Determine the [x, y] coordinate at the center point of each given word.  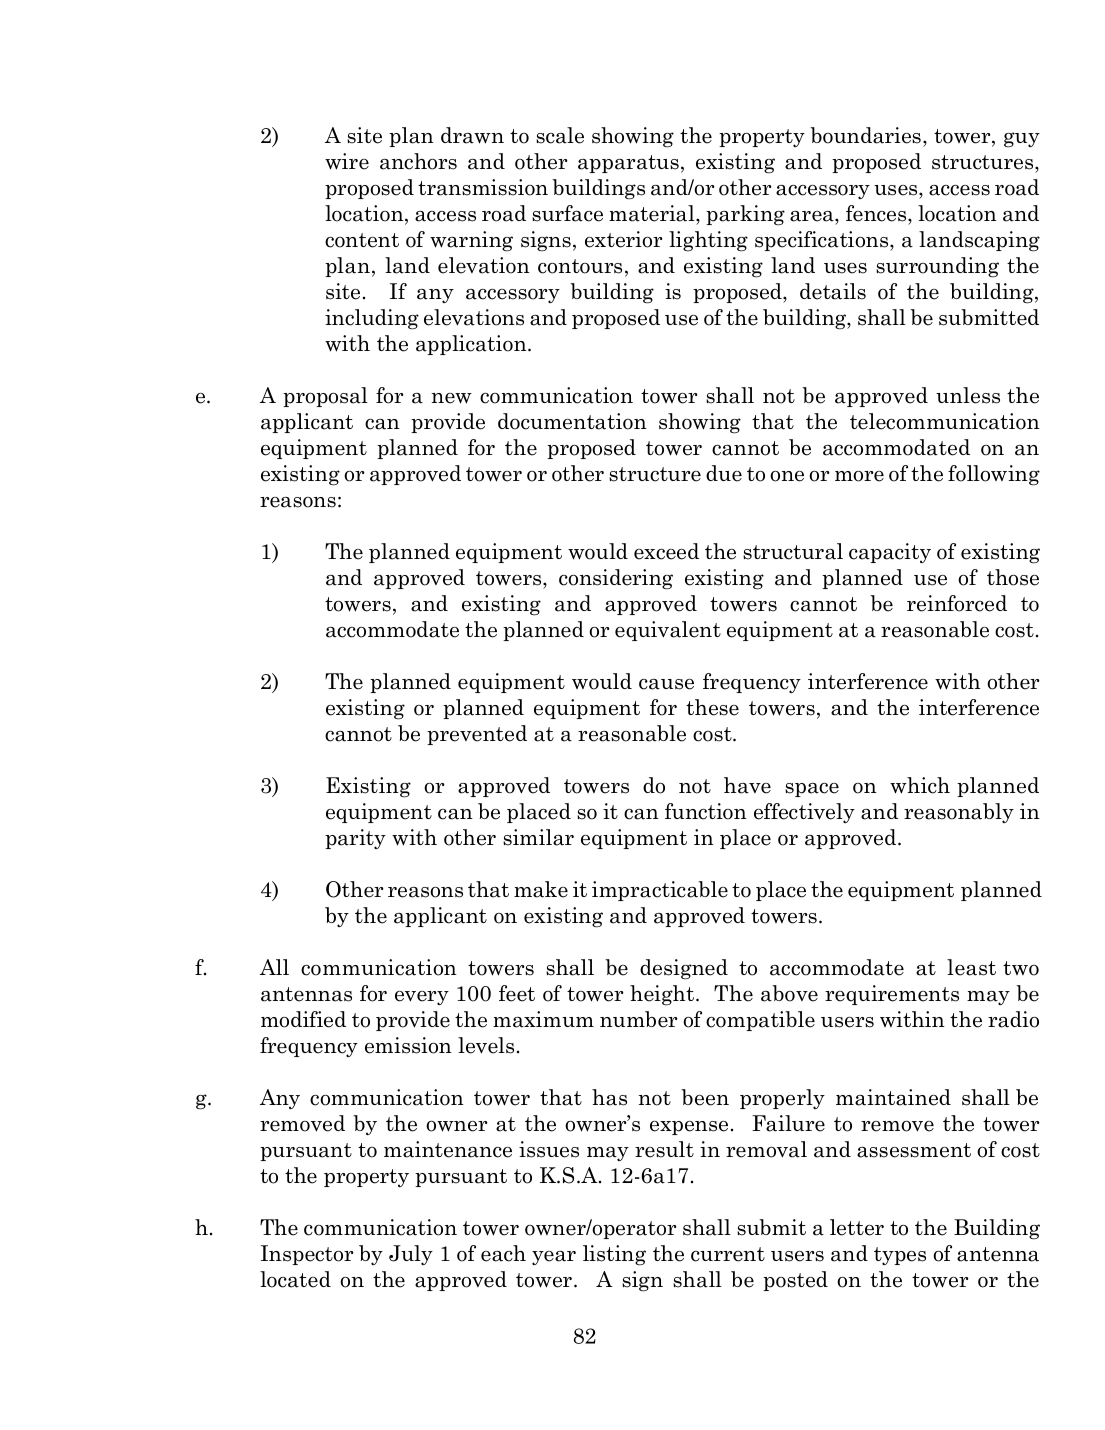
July [411, 1255]
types [900, 1256]
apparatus [628, 164]
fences [877, 213]
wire [347, 161]
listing [614, 1255]
